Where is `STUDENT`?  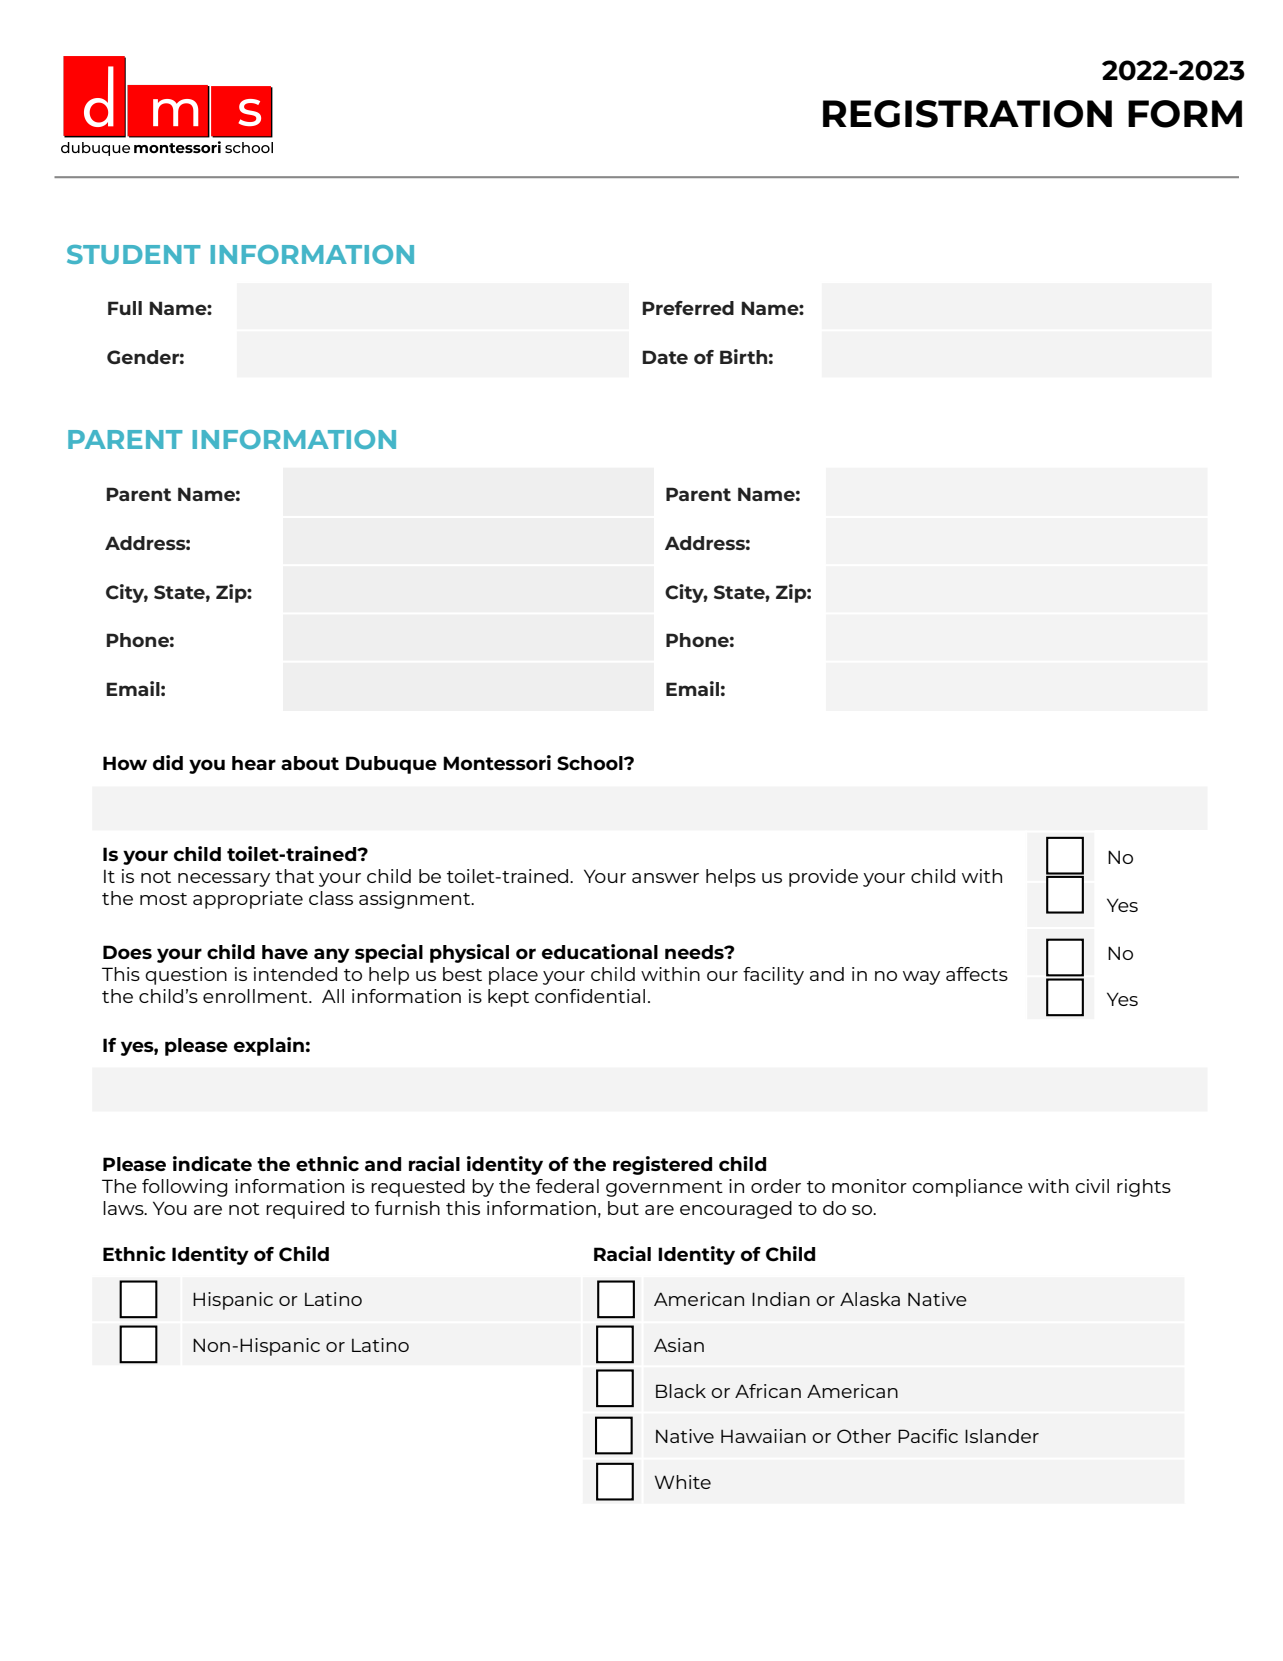
STUDENT is located at coordinates (133, 254).
